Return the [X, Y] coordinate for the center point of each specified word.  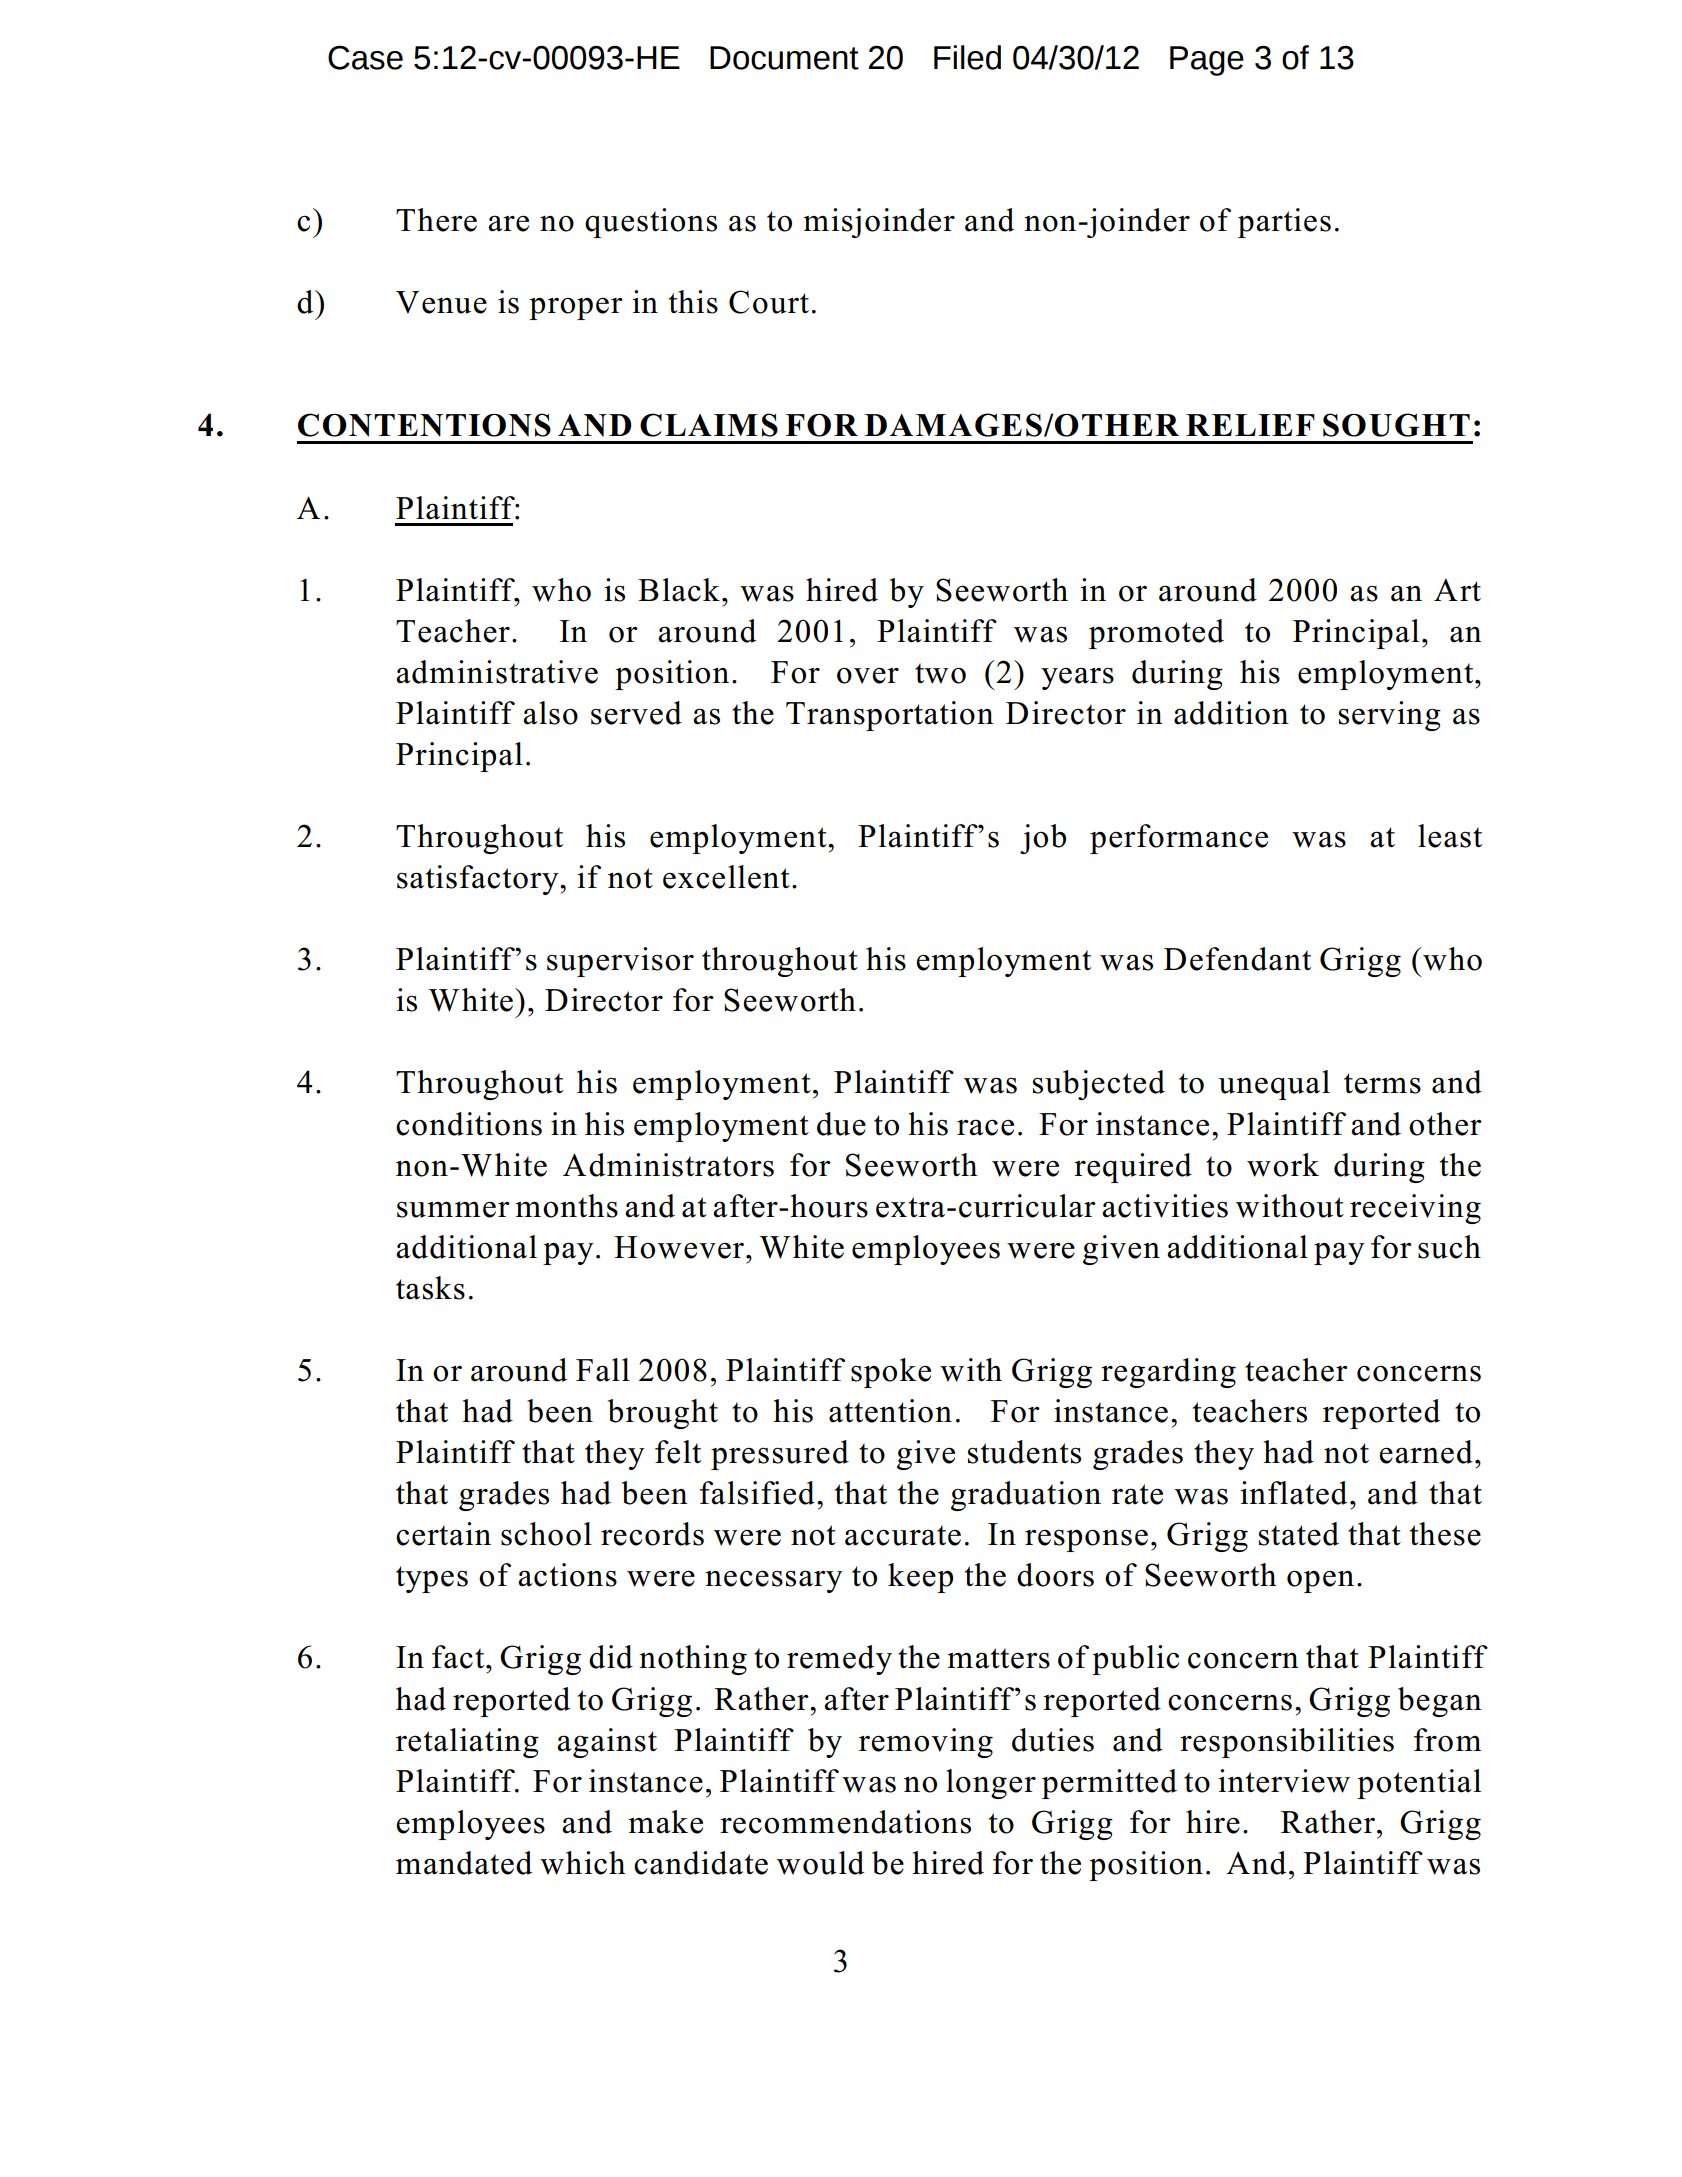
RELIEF [1250, 425]
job [1043, 839]
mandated [464, 1863]
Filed [967, 57]
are [508, 223]
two [940, 673]
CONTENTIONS [424, 425]
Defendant [1237, 959]
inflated [1293, 1493]
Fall [603, 1370]
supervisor [620, 962]
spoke [891, 1373]
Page [1207, 61]
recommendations [845, 1822]
